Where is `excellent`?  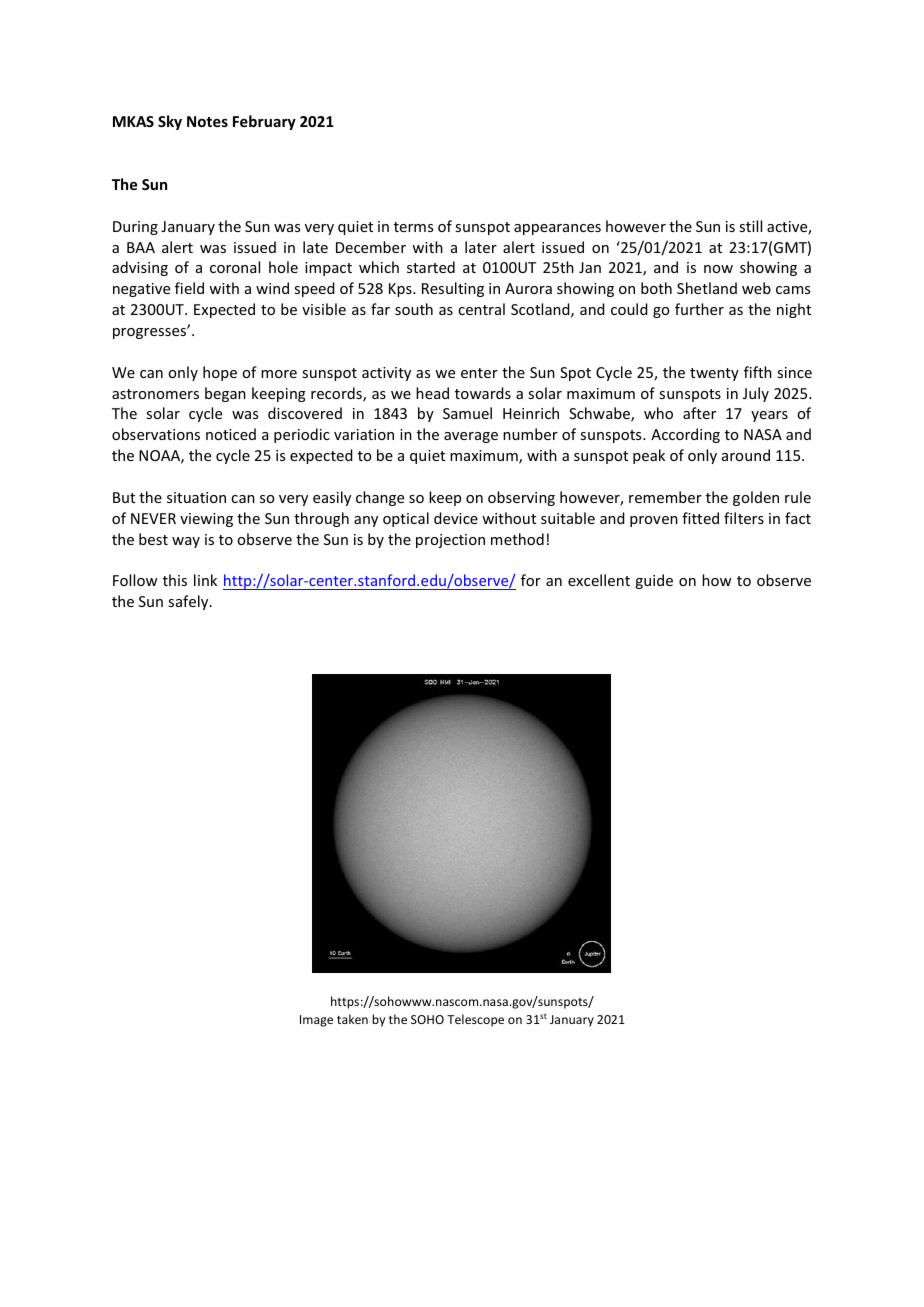
excellent is located at coordinates (599, 580).
